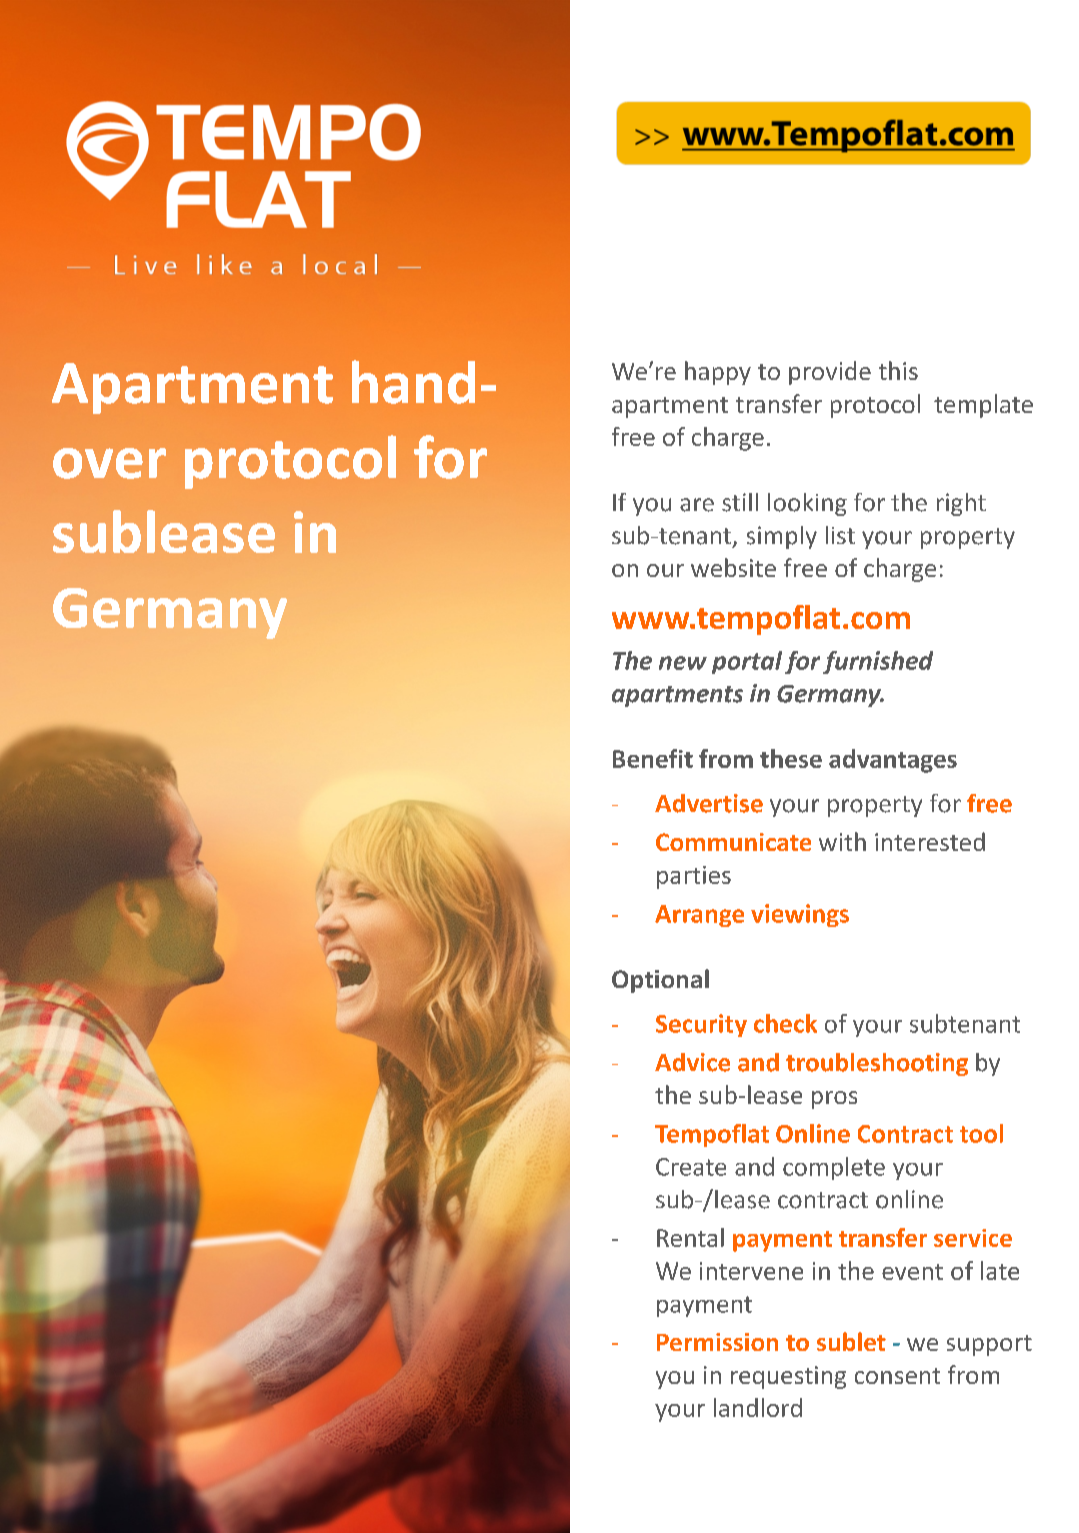 The height and width of the screenshot is (1533, 1079). Describe the element at coordinates (961, 504) in the screenshot. I see `right` at that location.
